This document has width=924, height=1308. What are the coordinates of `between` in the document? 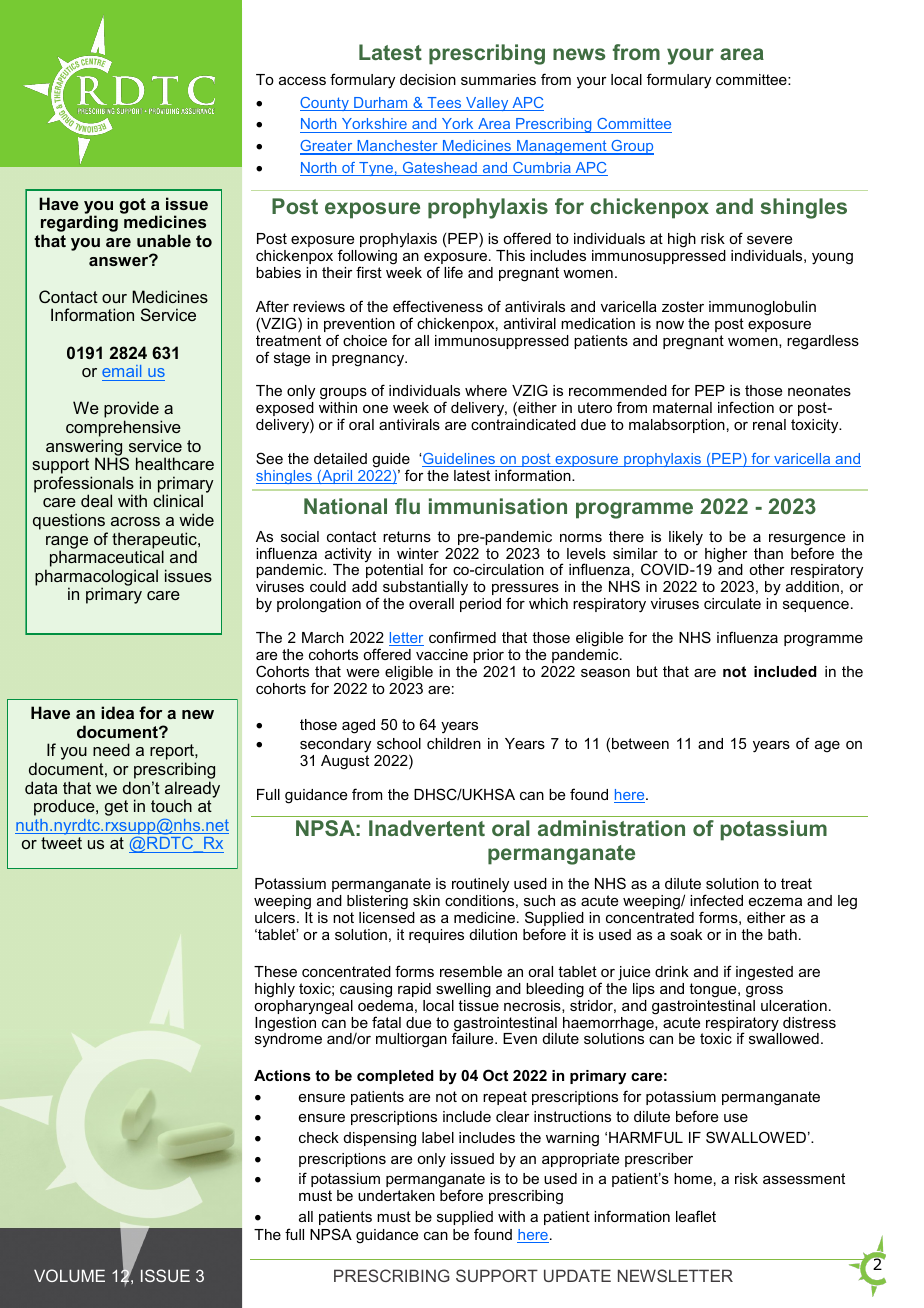 It's located at (640, 743).
